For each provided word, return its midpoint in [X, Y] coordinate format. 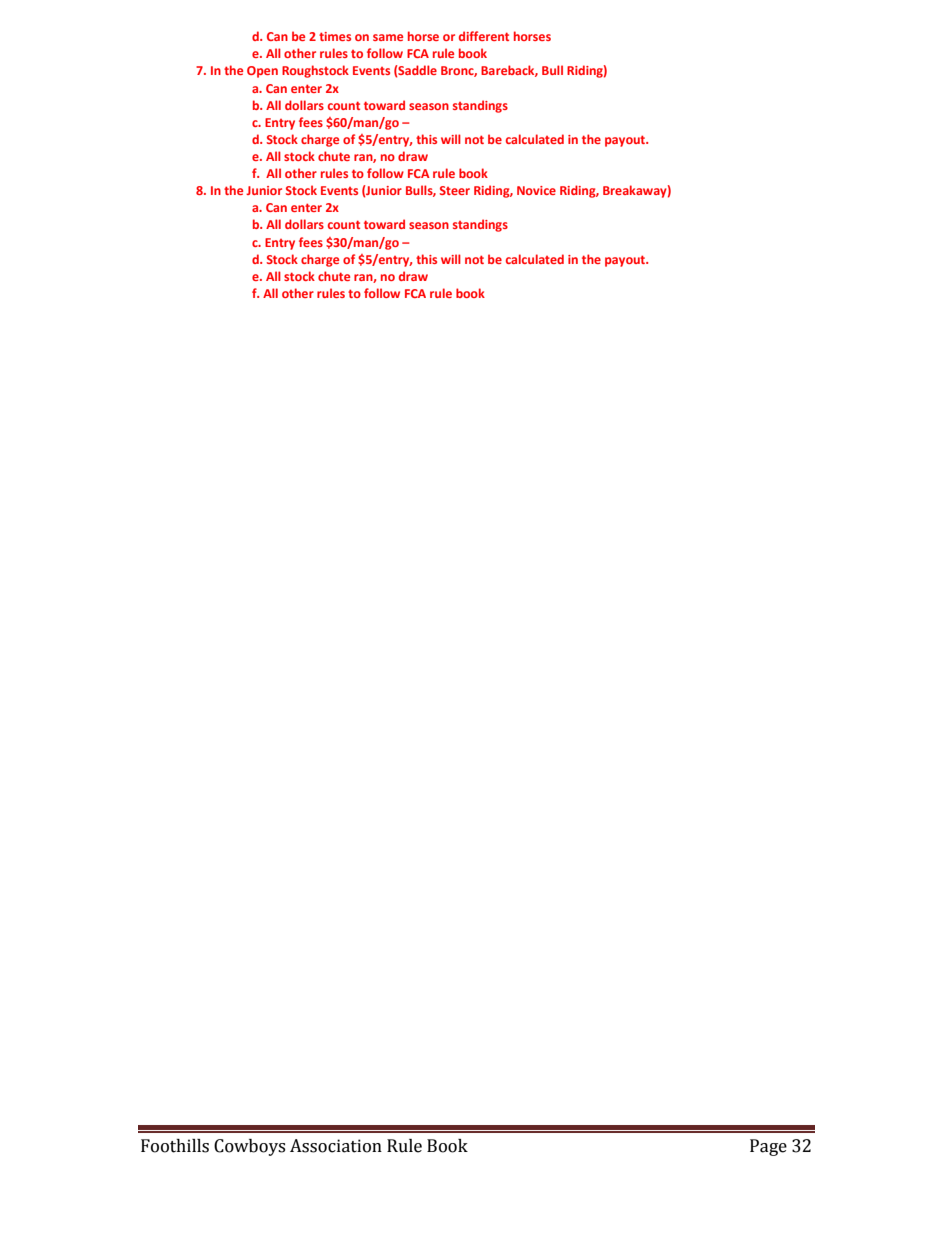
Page [768, 1147]
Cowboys [249, 1147]
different [484, 36]
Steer [455, 190]
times [335, 36]
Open [262, 72]
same [388, 37]
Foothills [175, 1146]
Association [336, 1146]
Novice [536, 190]
